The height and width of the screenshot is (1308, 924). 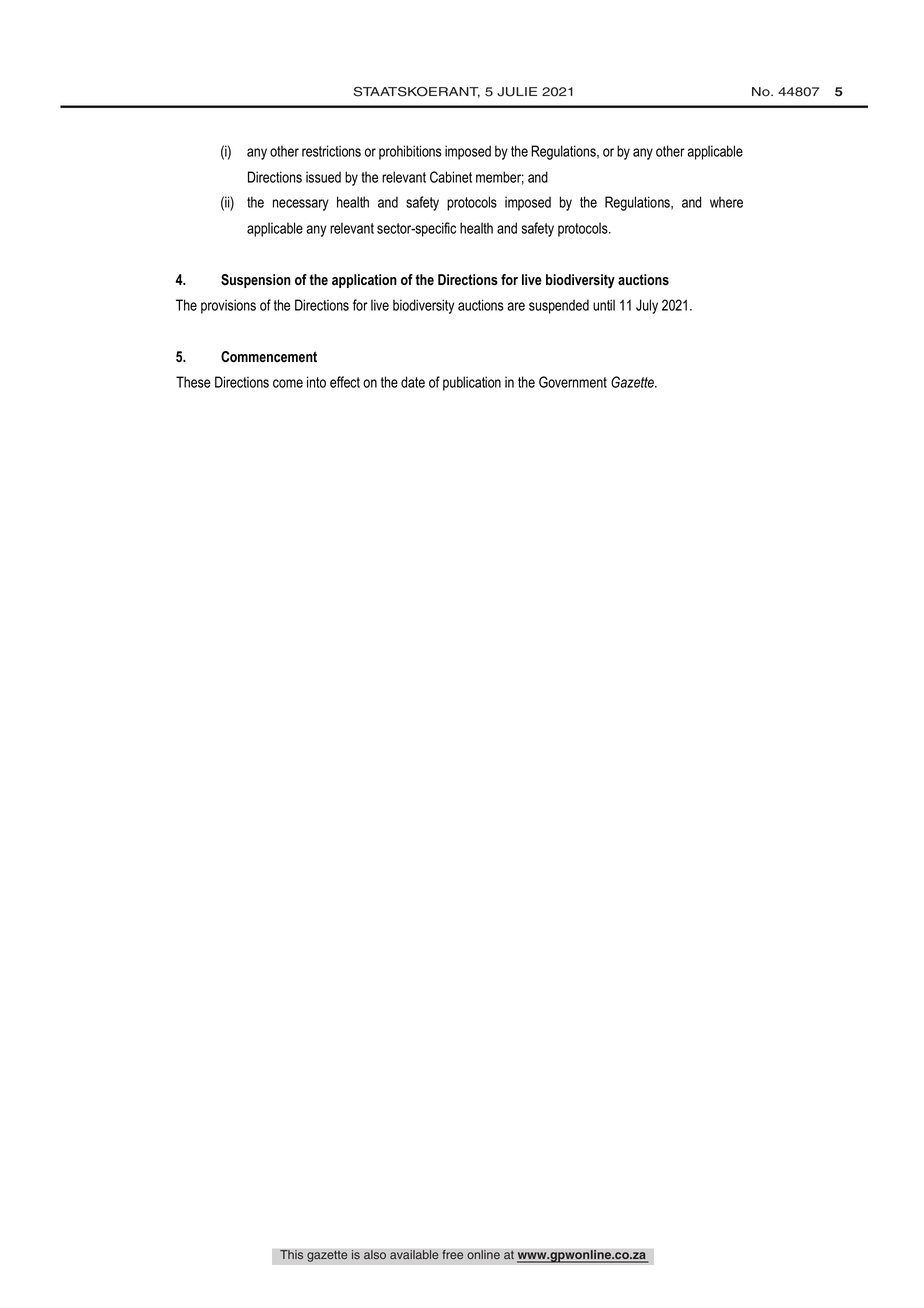 I want to click on available, so click(x=414, y=1255).
